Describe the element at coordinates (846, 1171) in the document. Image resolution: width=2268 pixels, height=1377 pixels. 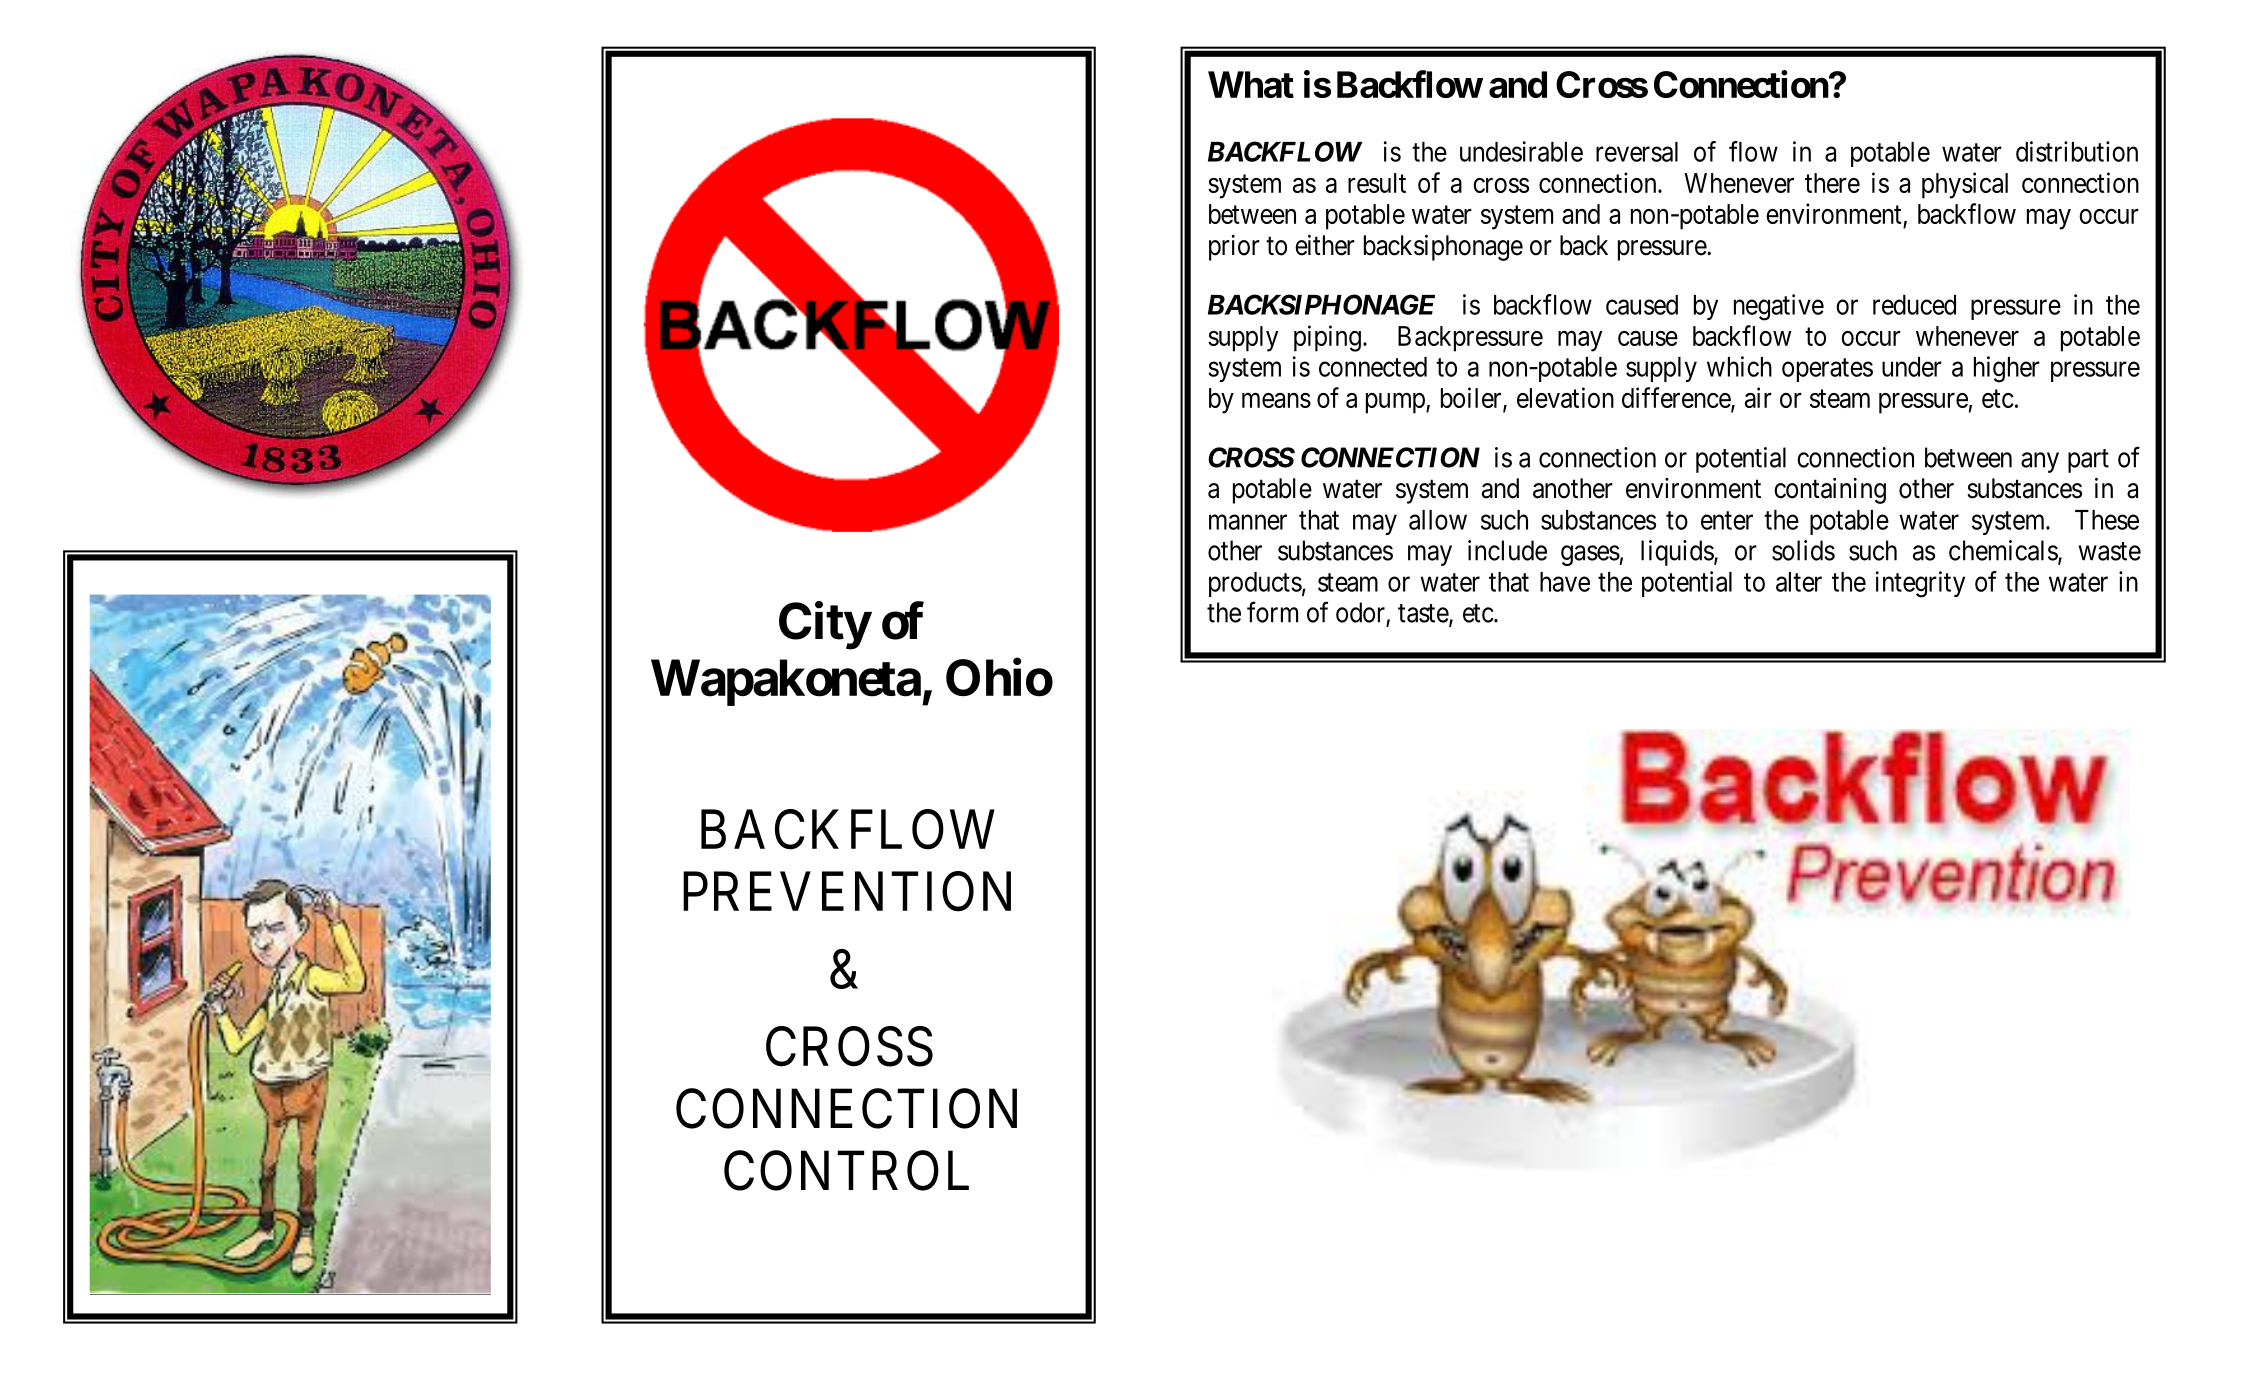
I see `CONTROL` at that location.
